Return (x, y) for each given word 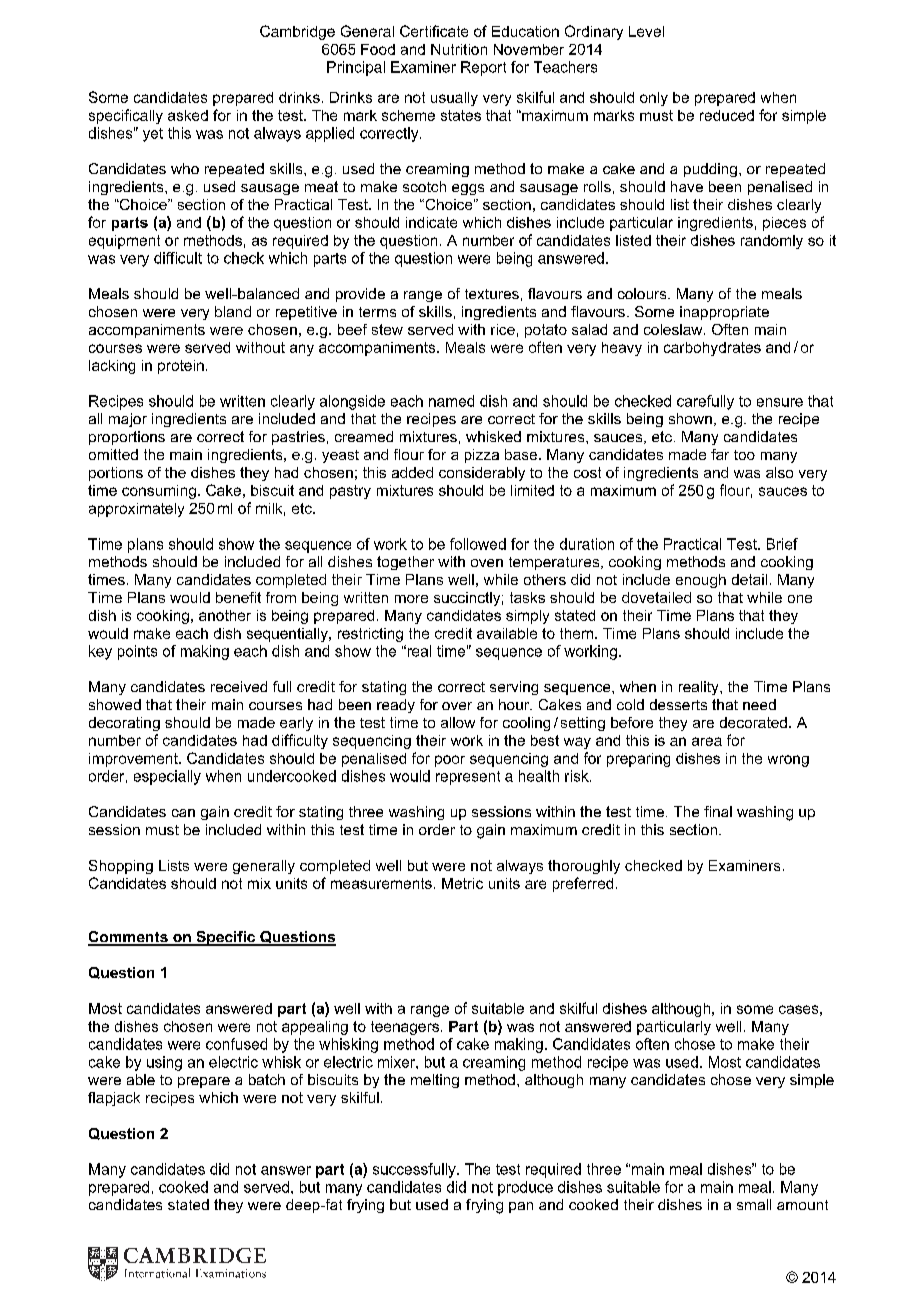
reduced (727, 115)
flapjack (114, 1099)
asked (188, 115)
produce (525, 1188)
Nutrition (459, 49)
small (754, 1204)
